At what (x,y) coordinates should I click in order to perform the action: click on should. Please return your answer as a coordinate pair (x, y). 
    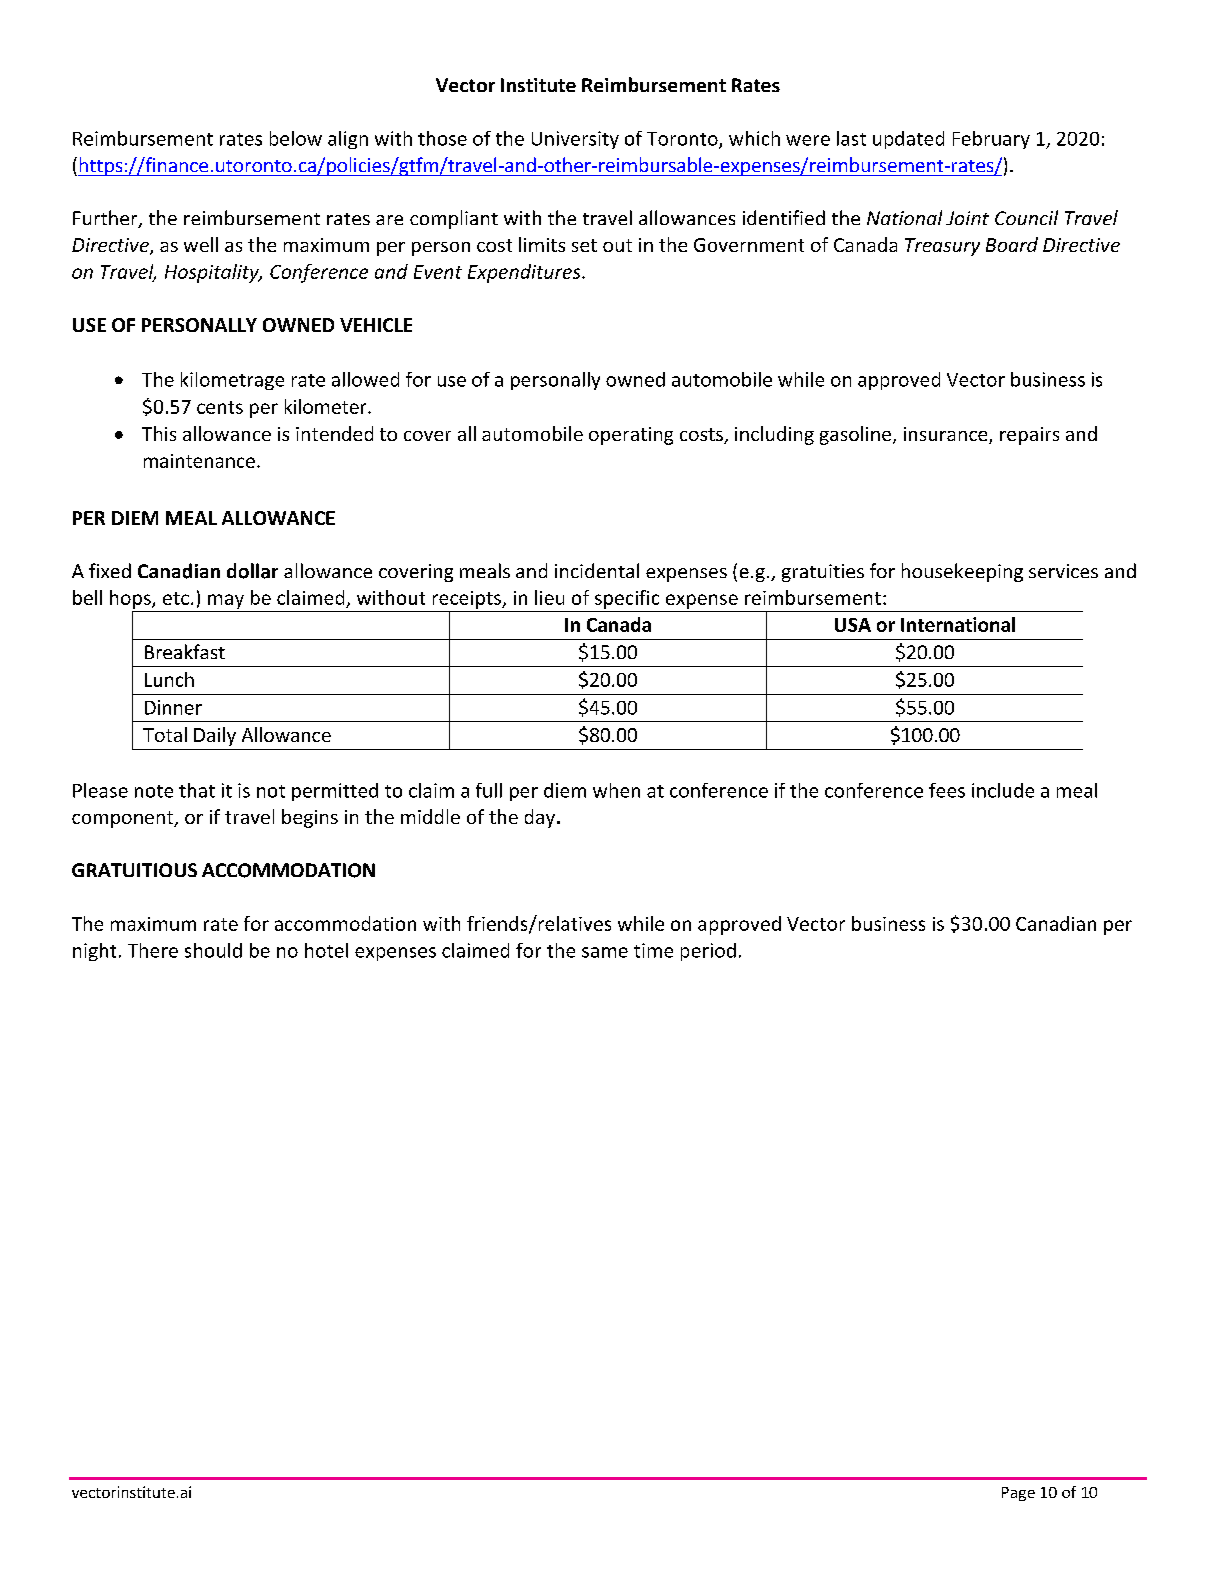
    Looking at the image, I should click on (213, 950).
